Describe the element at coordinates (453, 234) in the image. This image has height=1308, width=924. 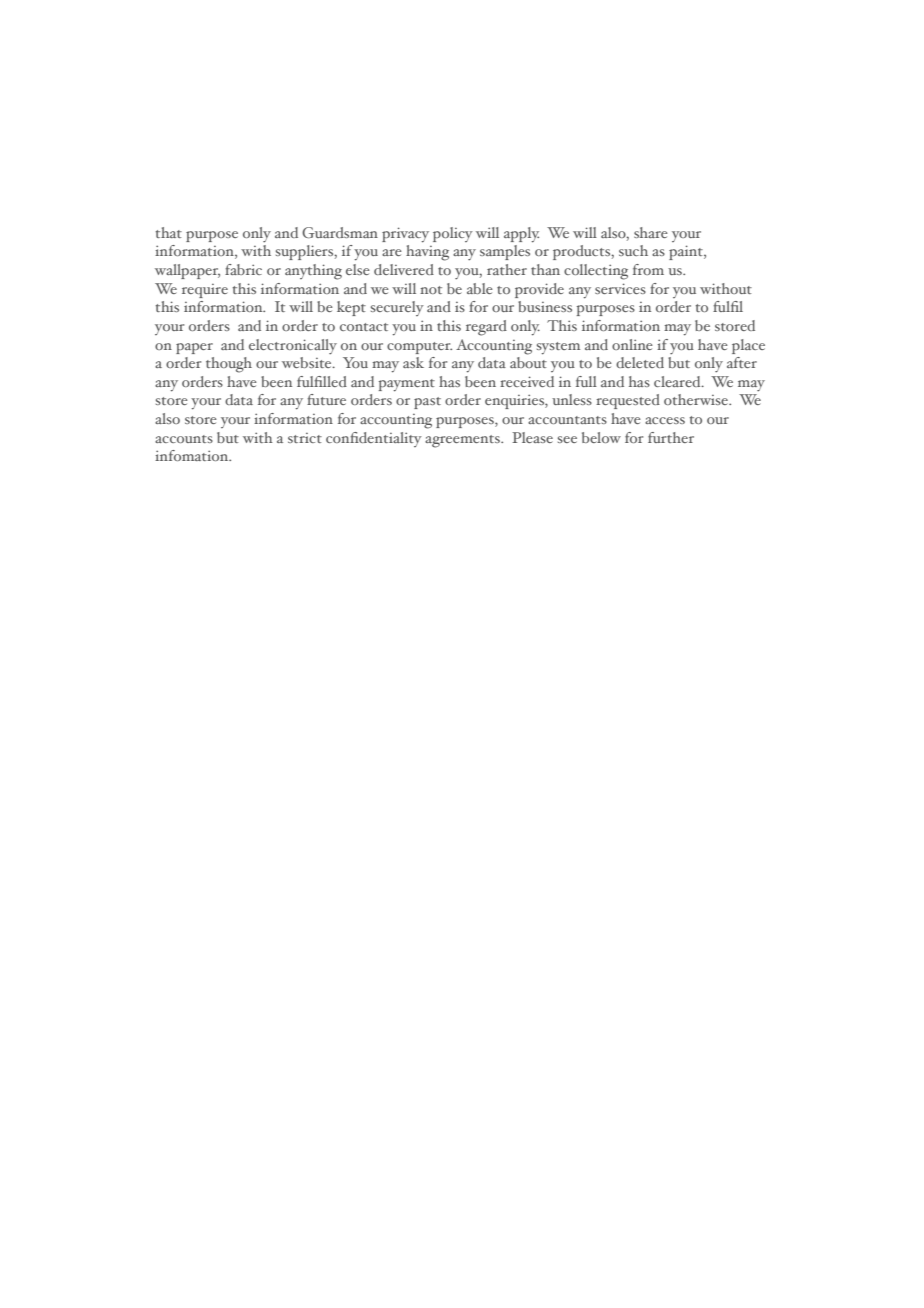
I see `policy` at that location.
